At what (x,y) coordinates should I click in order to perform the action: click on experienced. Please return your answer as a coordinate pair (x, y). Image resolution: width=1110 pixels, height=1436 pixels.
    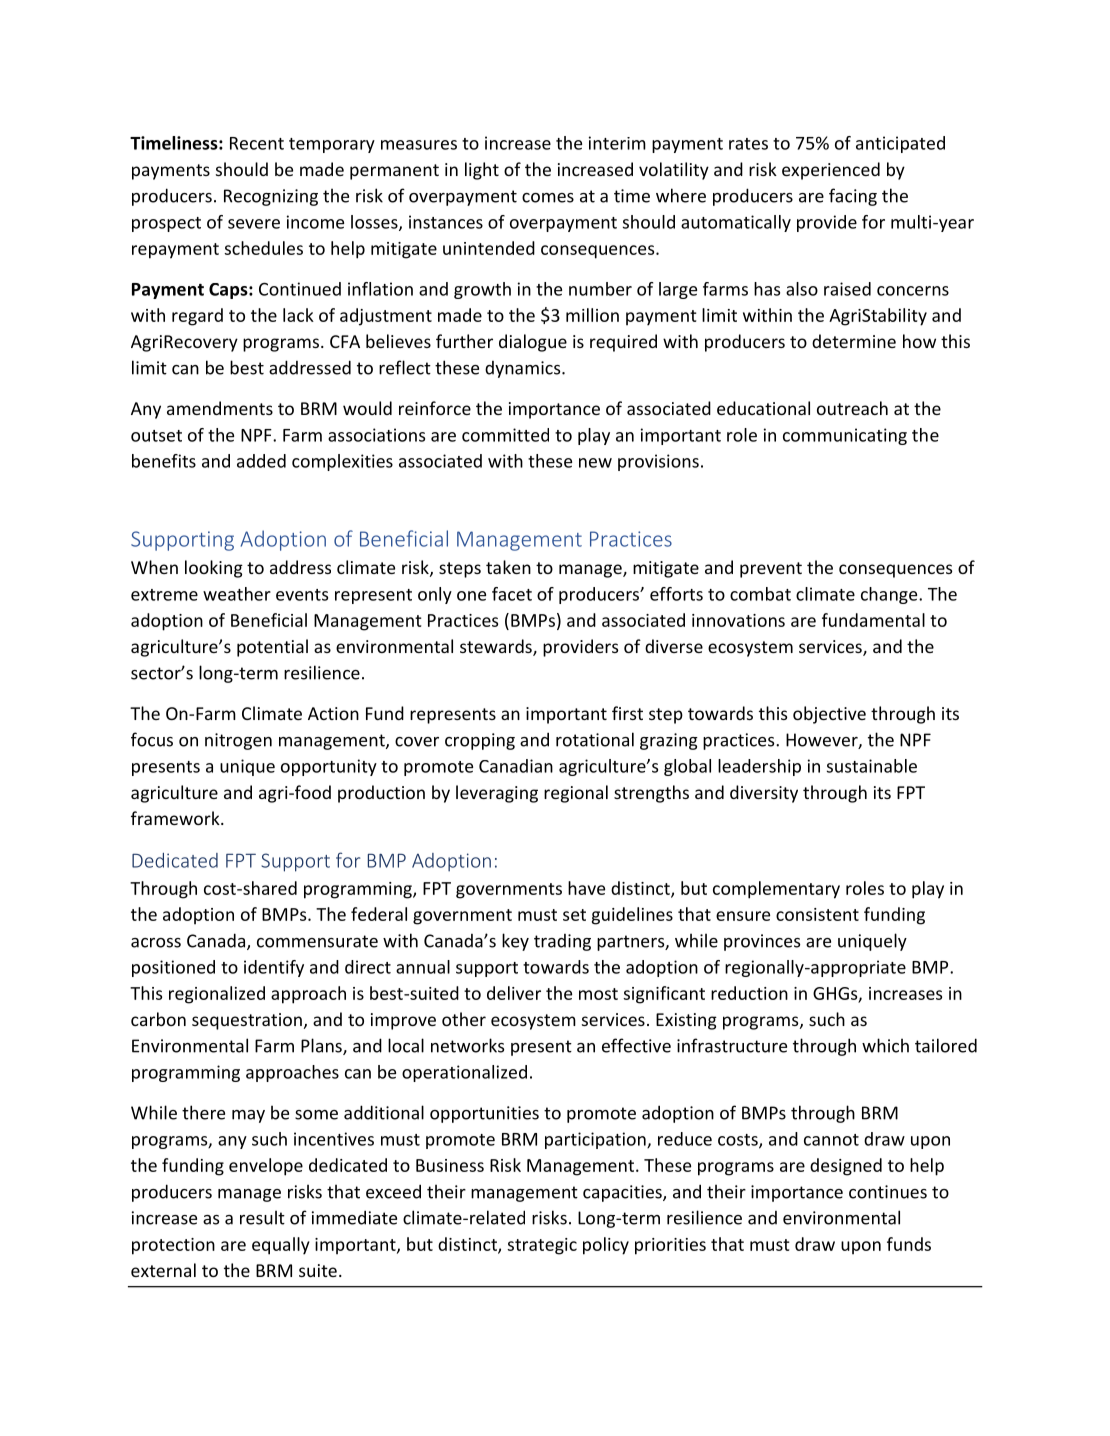
    Looking at the image, I should click on (831, 171).
